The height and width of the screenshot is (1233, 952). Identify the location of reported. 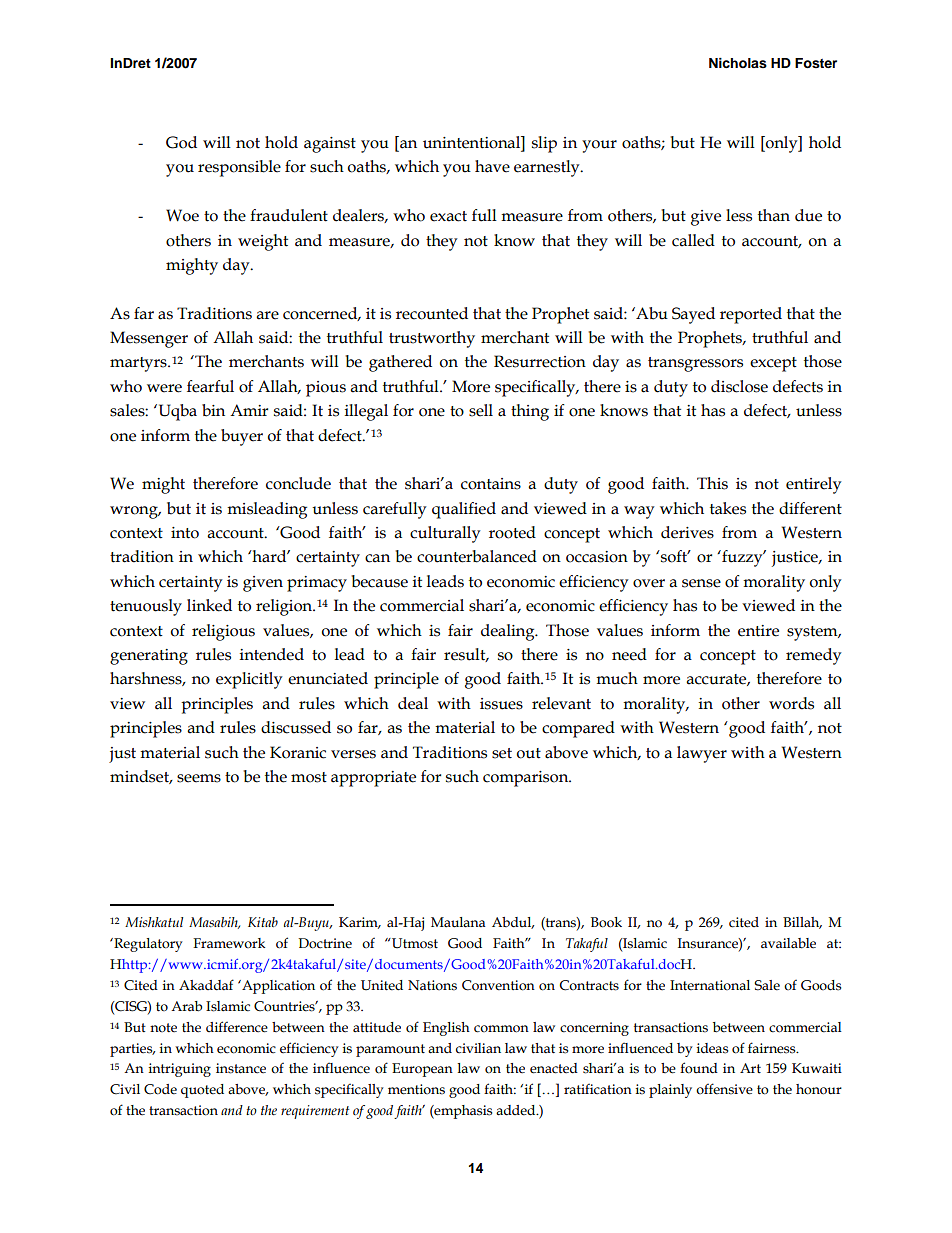
(751, 315).
